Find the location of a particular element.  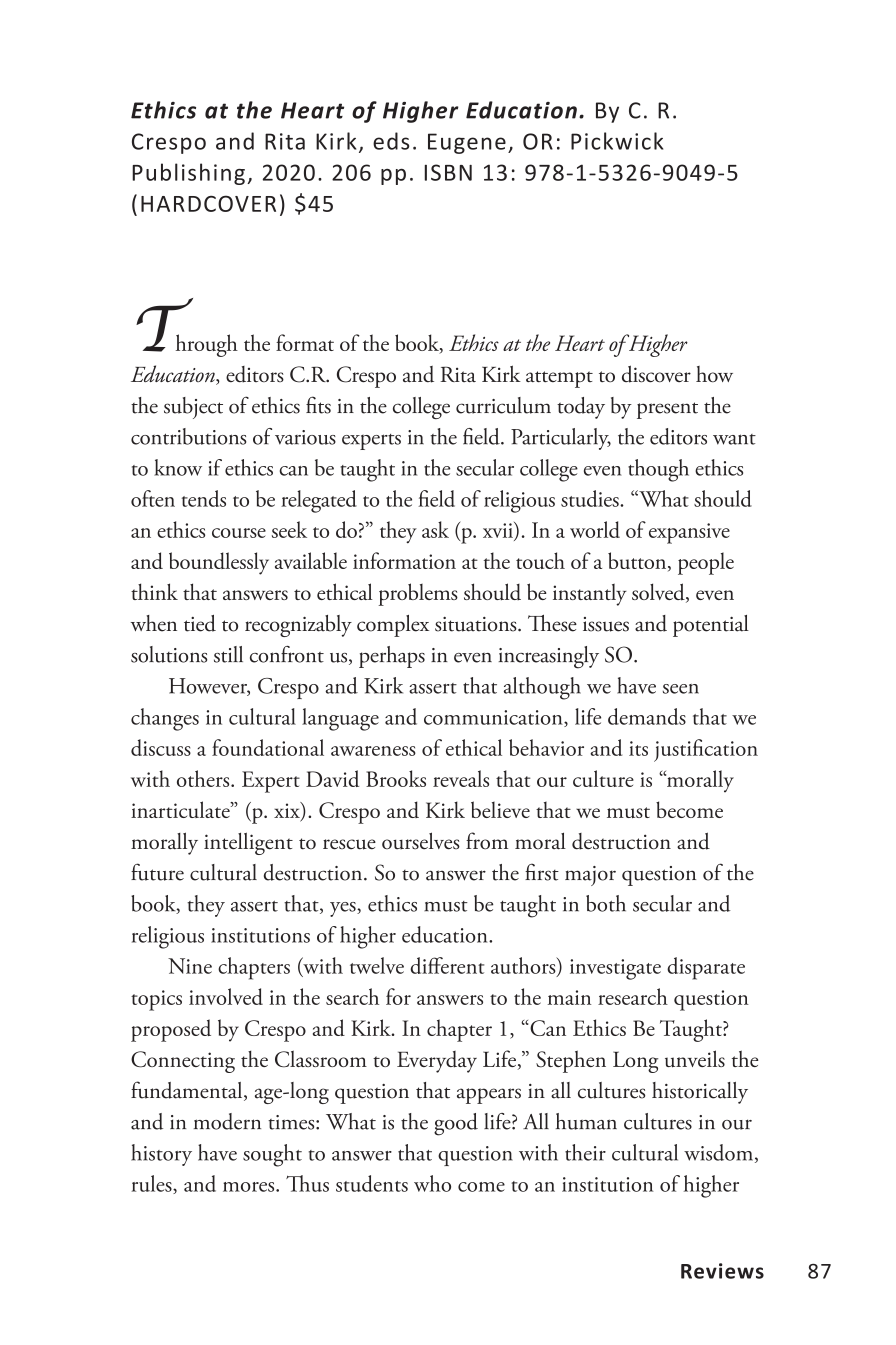

present is located at coordinates (667, 410).
